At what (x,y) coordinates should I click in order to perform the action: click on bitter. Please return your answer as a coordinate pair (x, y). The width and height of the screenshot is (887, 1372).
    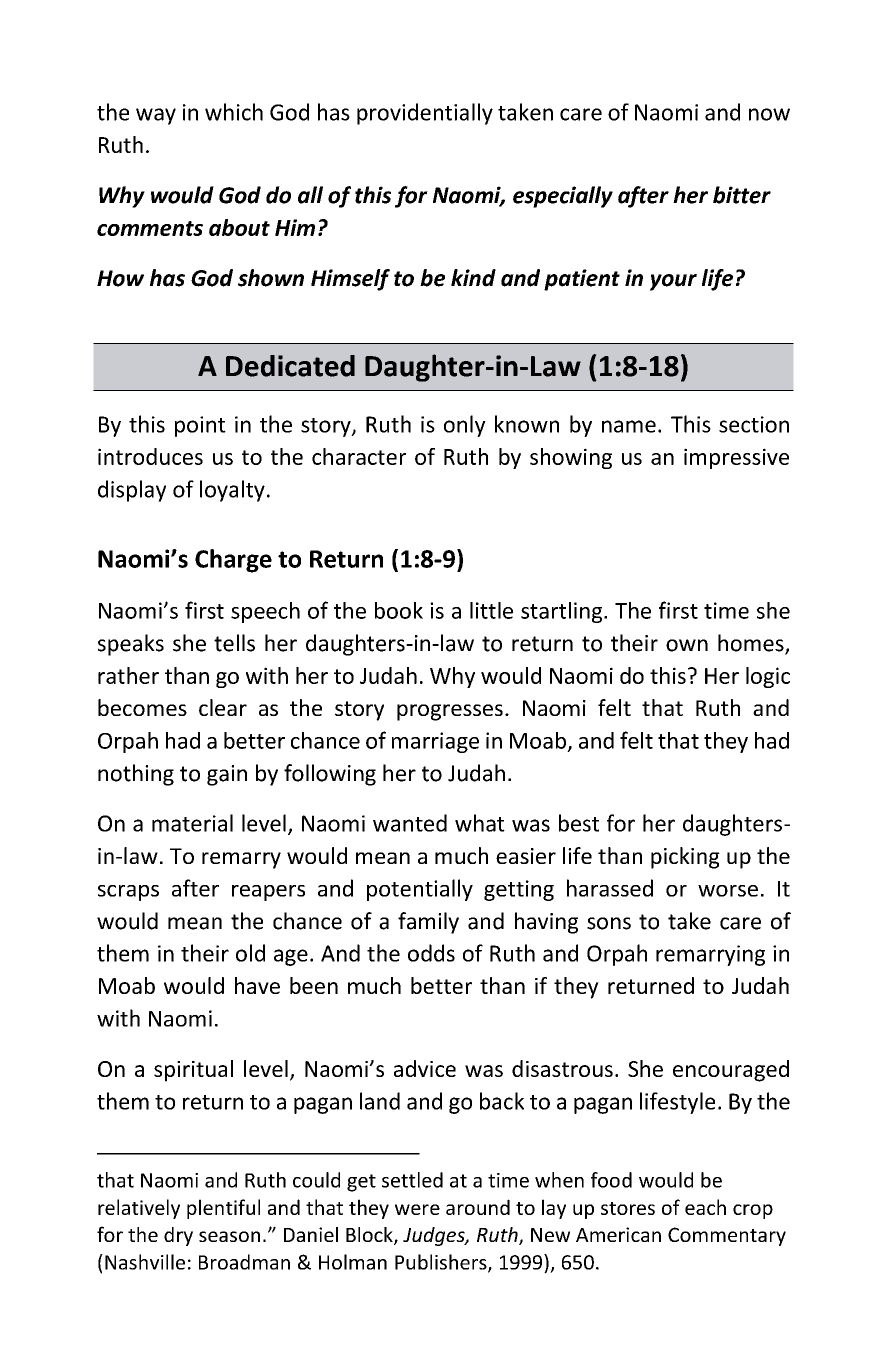
    Looking at the image, I should click on (742, 195).
